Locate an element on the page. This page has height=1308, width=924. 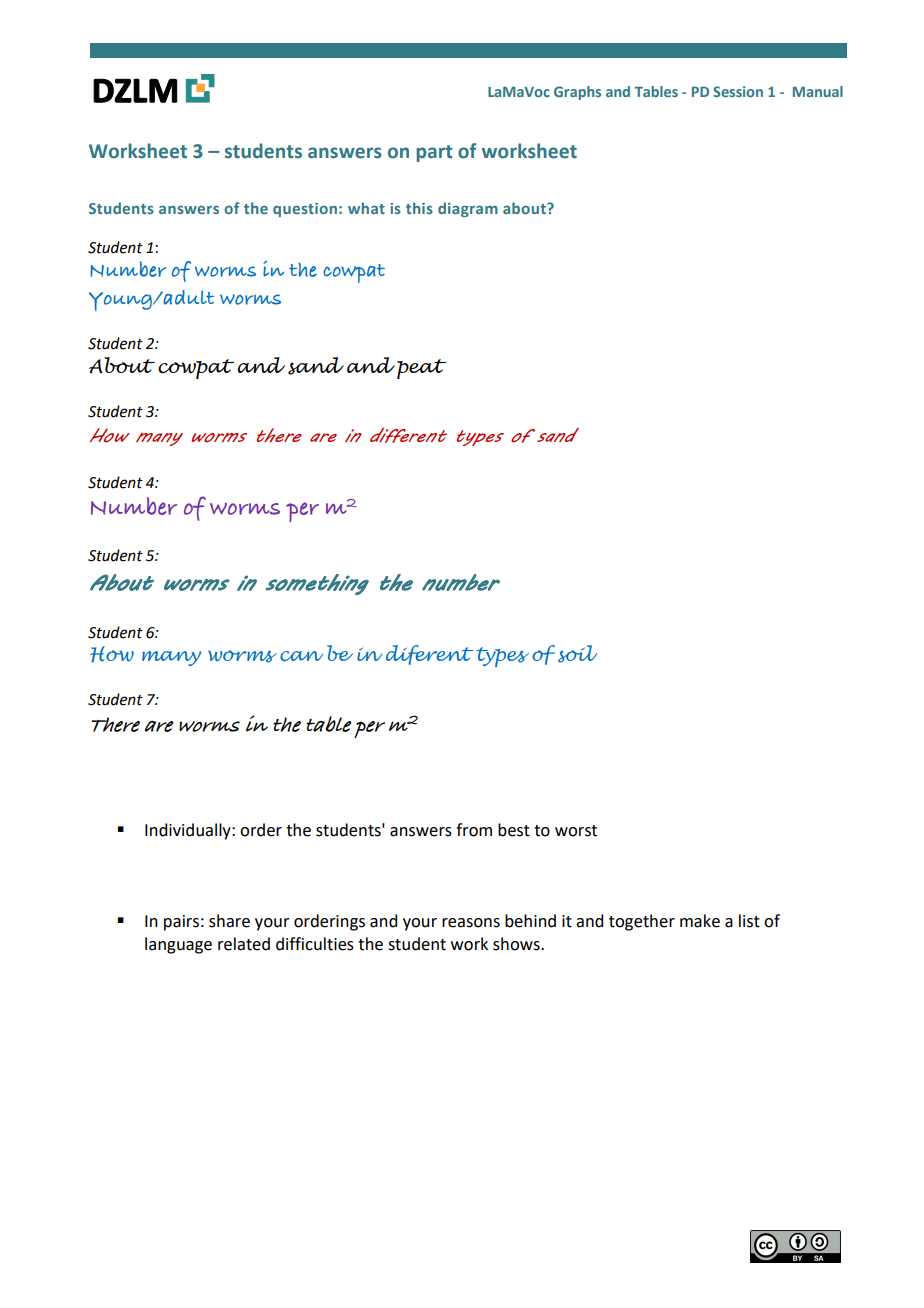
Individually is located at coordinates (189, 831).
